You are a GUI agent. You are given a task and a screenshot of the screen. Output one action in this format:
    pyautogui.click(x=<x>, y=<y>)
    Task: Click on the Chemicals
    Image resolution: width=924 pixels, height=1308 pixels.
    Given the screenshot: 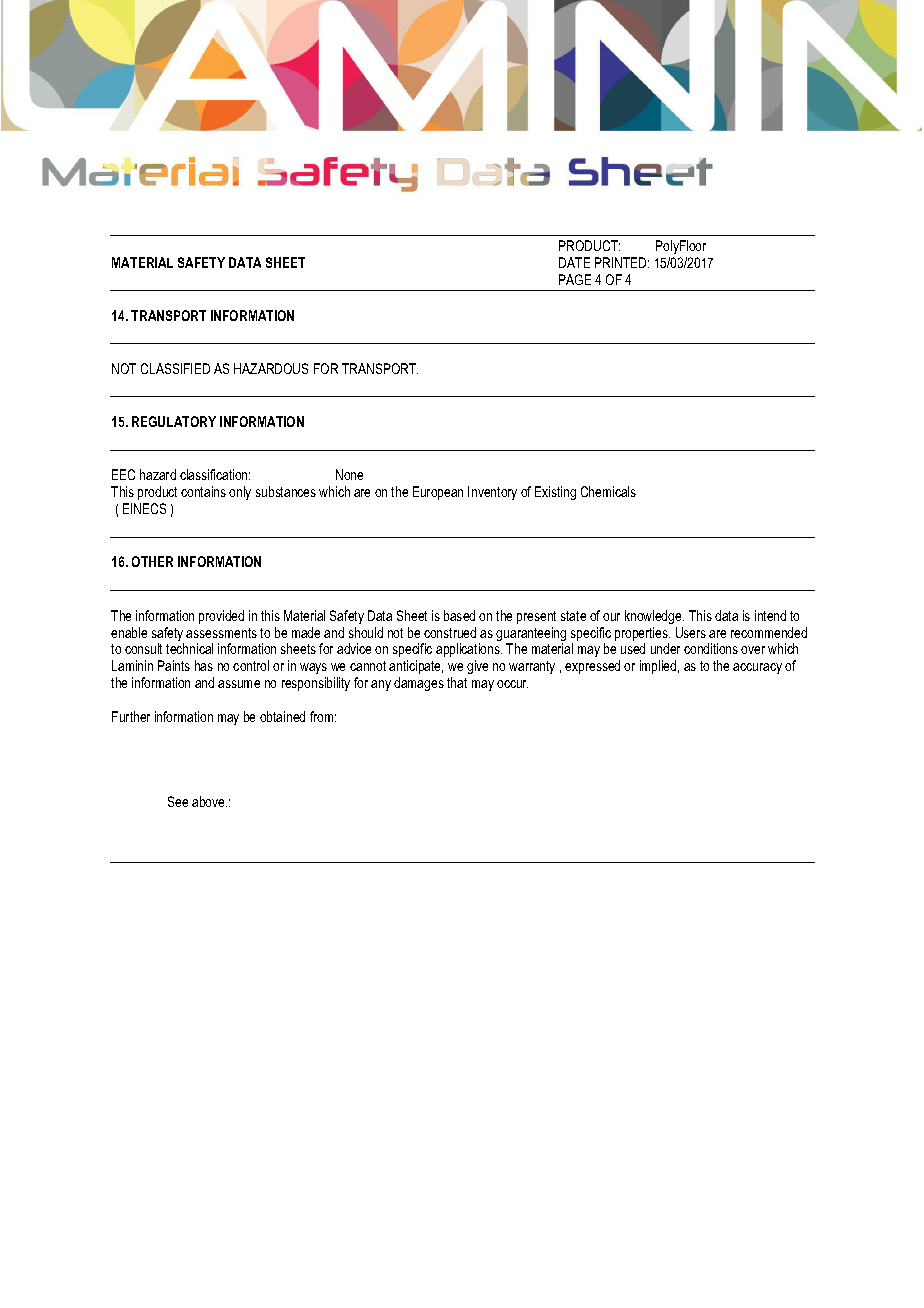 What is the action you would take?
    pyautogui.click(x=608, y=491)
